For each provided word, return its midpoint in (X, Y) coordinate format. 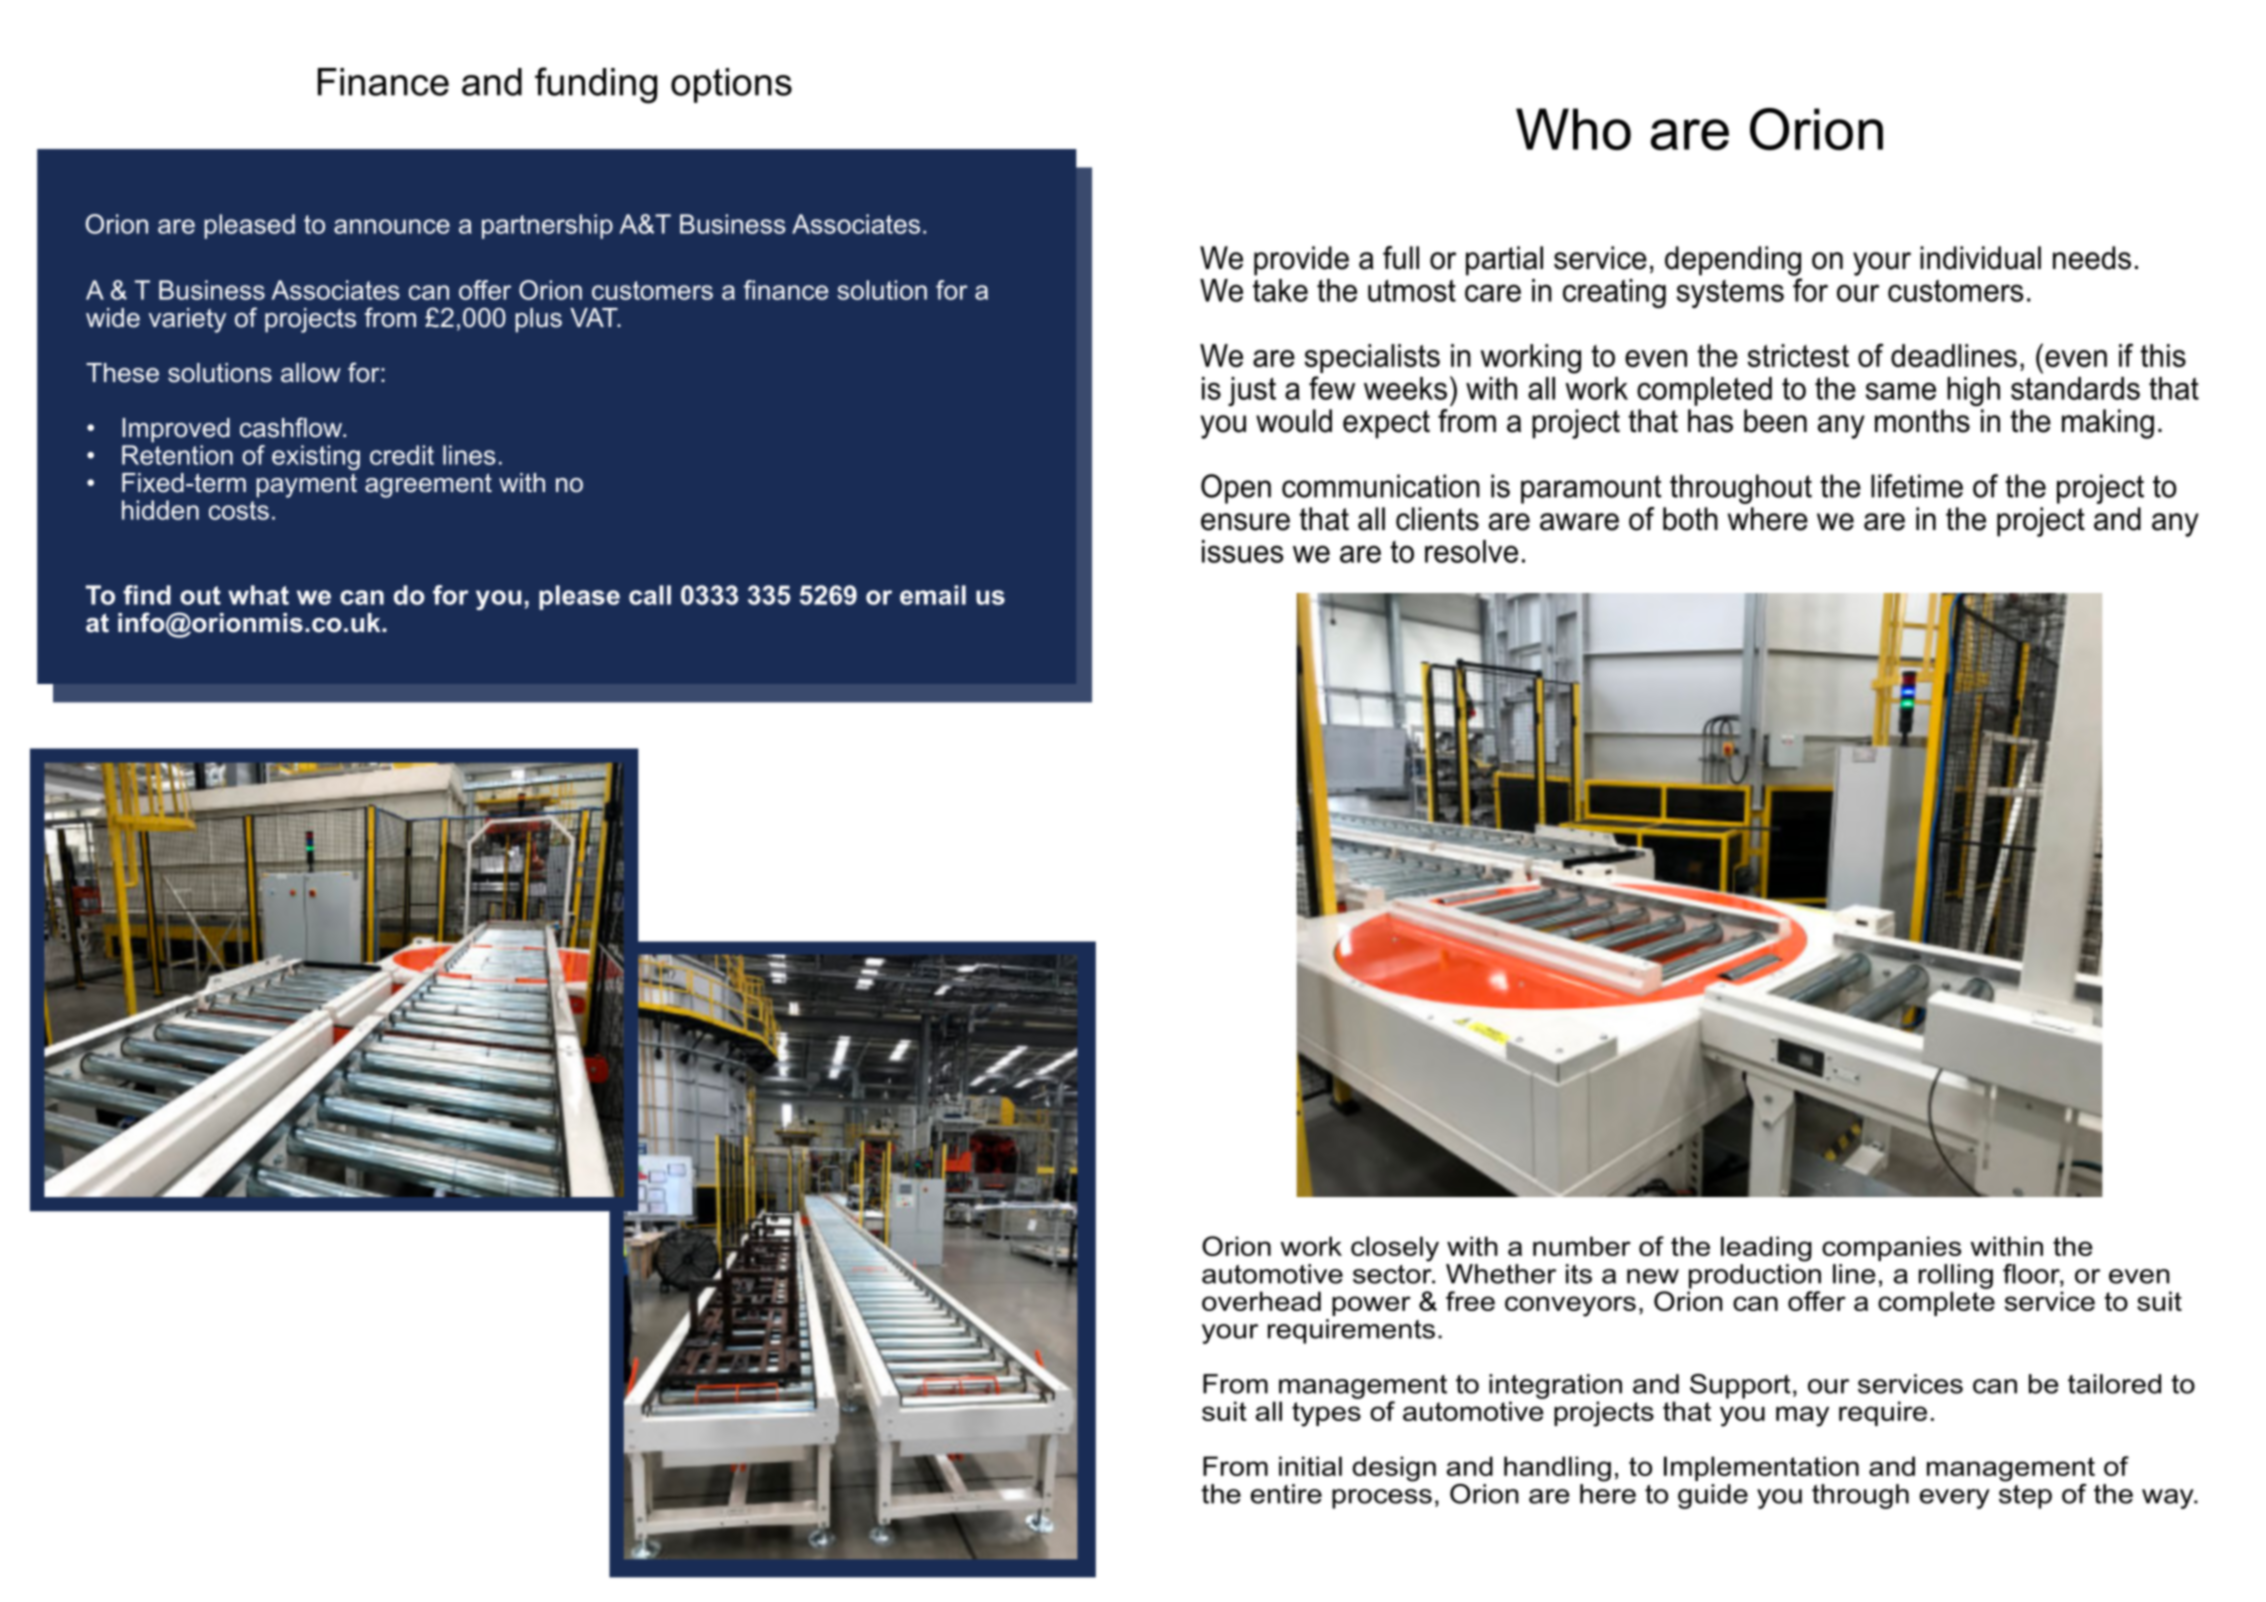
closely (1395, 1249)
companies (1891, 1248)
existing (316, 457)
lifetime (1917, 486)
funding (596, 85)
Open (1236, 489)
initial (1310, 1466)
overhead (1261, 1301)
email (933, 595)
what (258, 595)
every (1955, 1499)
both (1690, 519)
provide (1301, 261)
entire (1286, 1494)
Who (1573, 129)
